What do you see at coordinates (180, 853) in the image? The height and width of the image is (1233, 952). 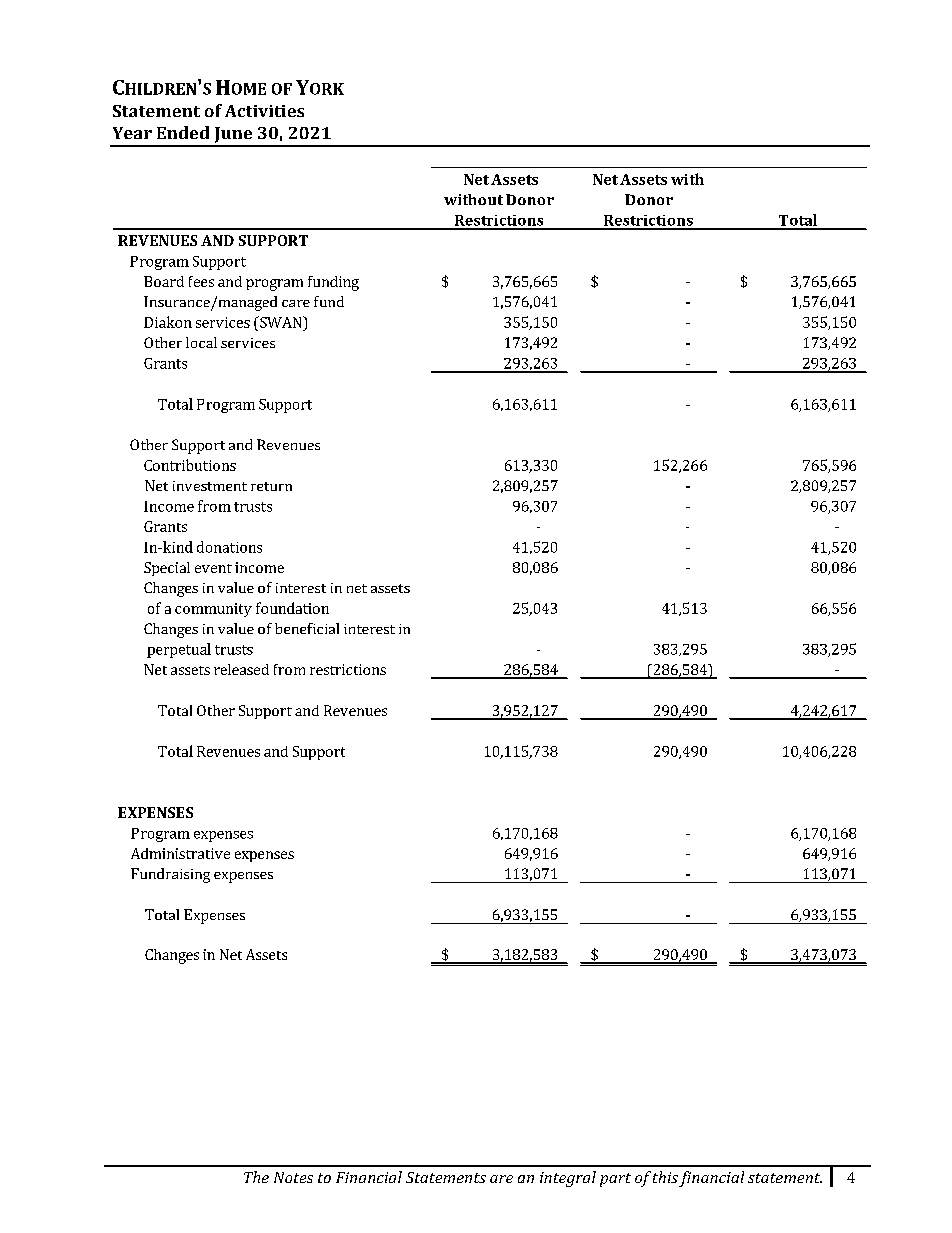 I see `Administrative` at bounding box center [180, 853].
